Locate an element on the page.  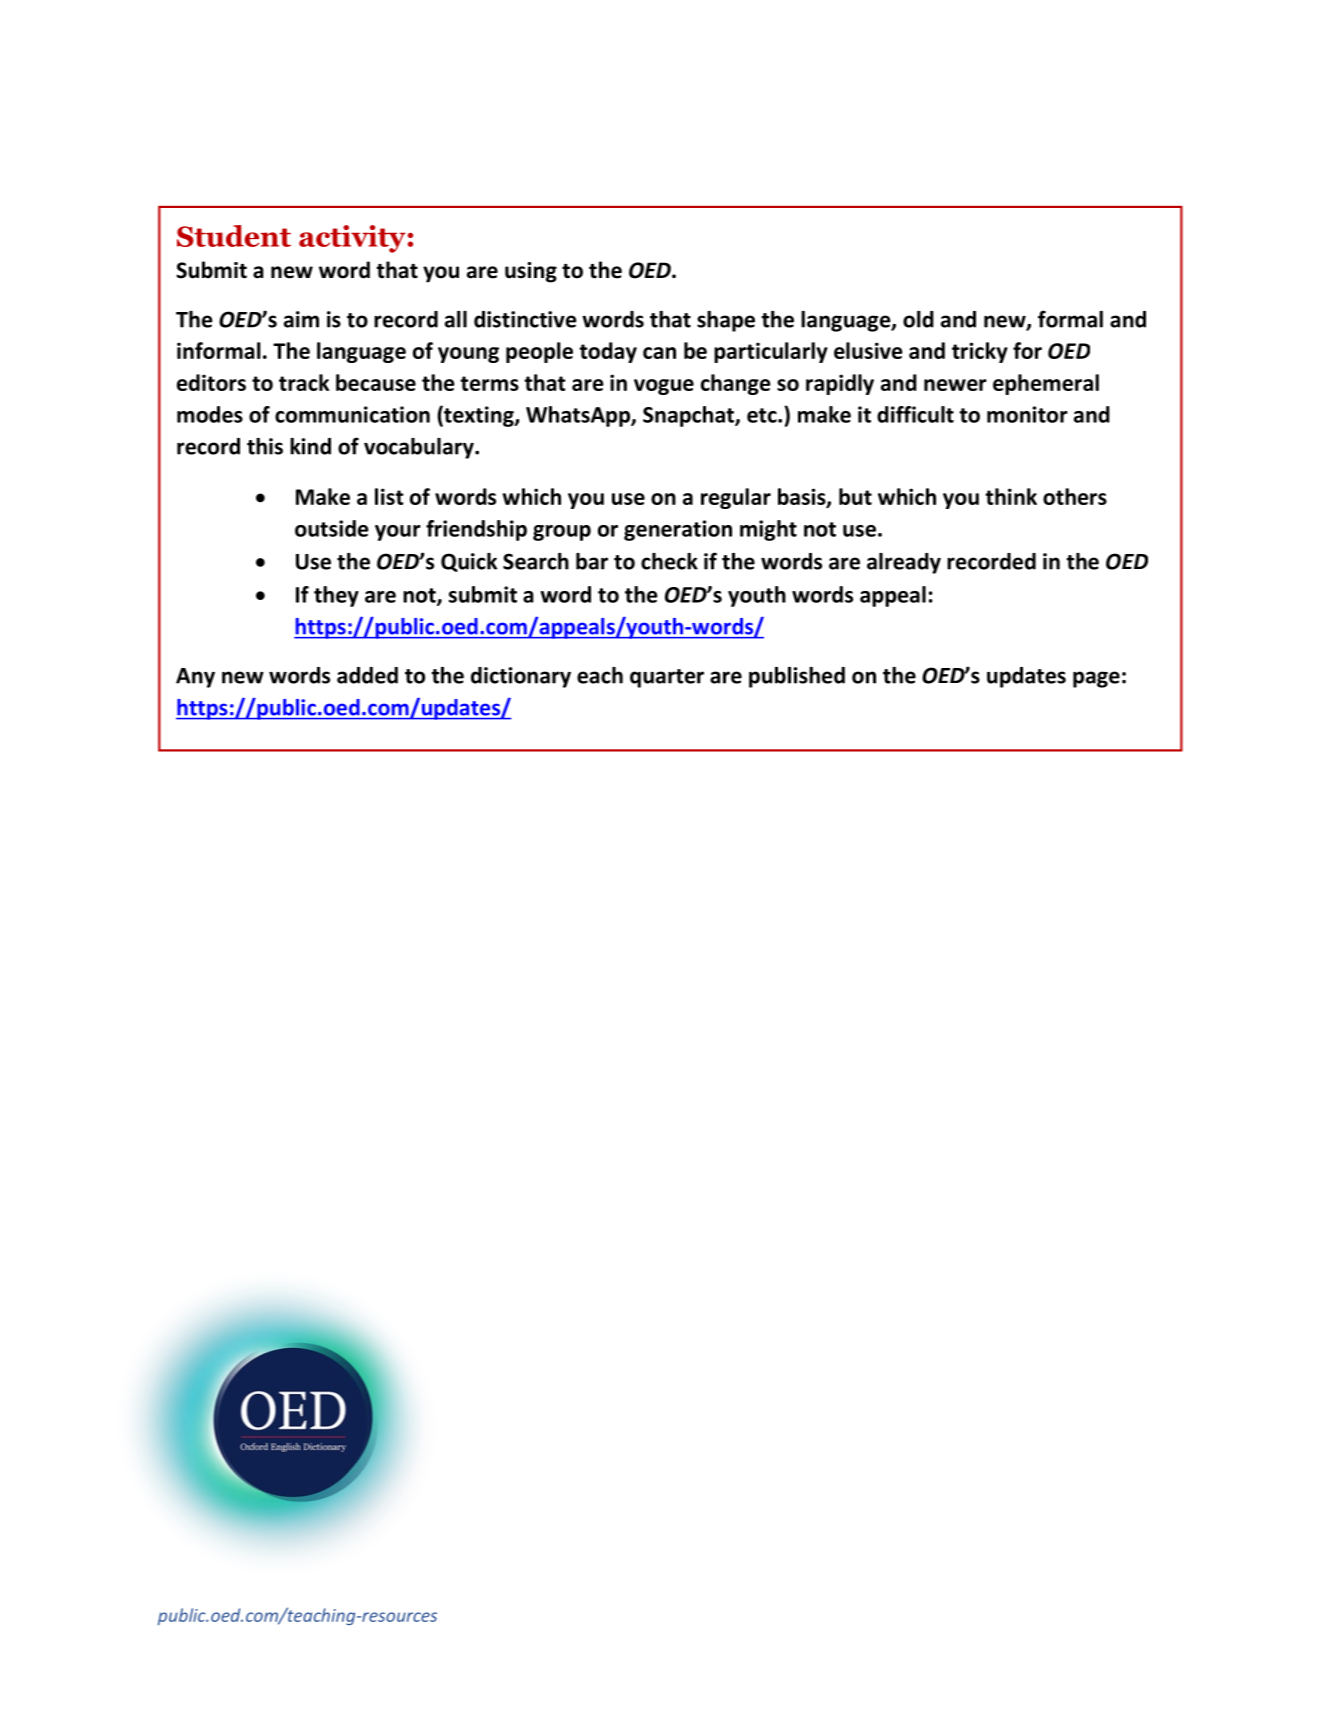
added is located at coordinates (367, 675).
